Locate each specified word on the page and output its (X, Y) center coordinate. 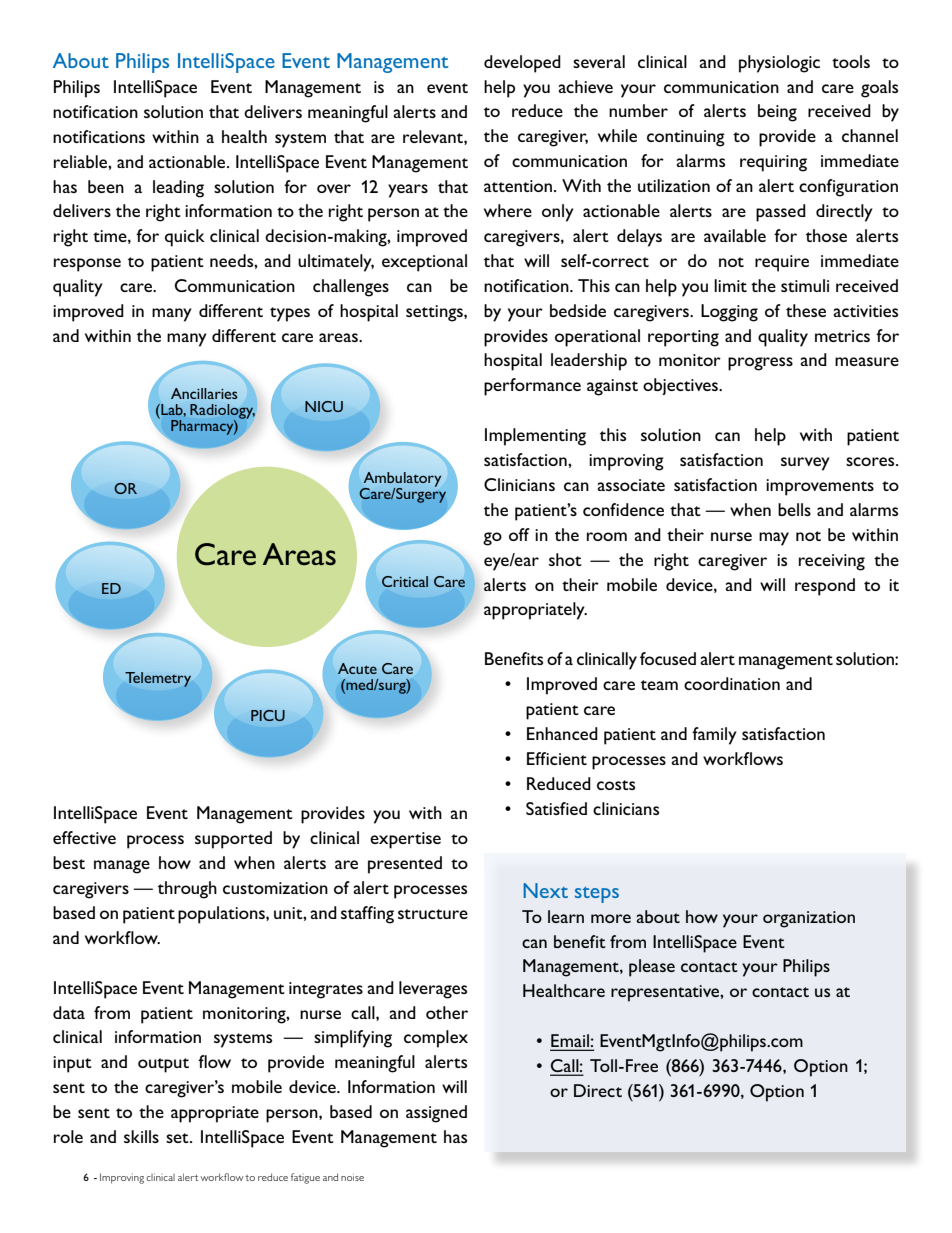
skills (141, 1136)
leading (178, 189)
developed (522, 64)
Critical (405, 581)
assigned (436, 1114)
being (777, 113)
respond (825, 587)
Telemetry (158, 679)
